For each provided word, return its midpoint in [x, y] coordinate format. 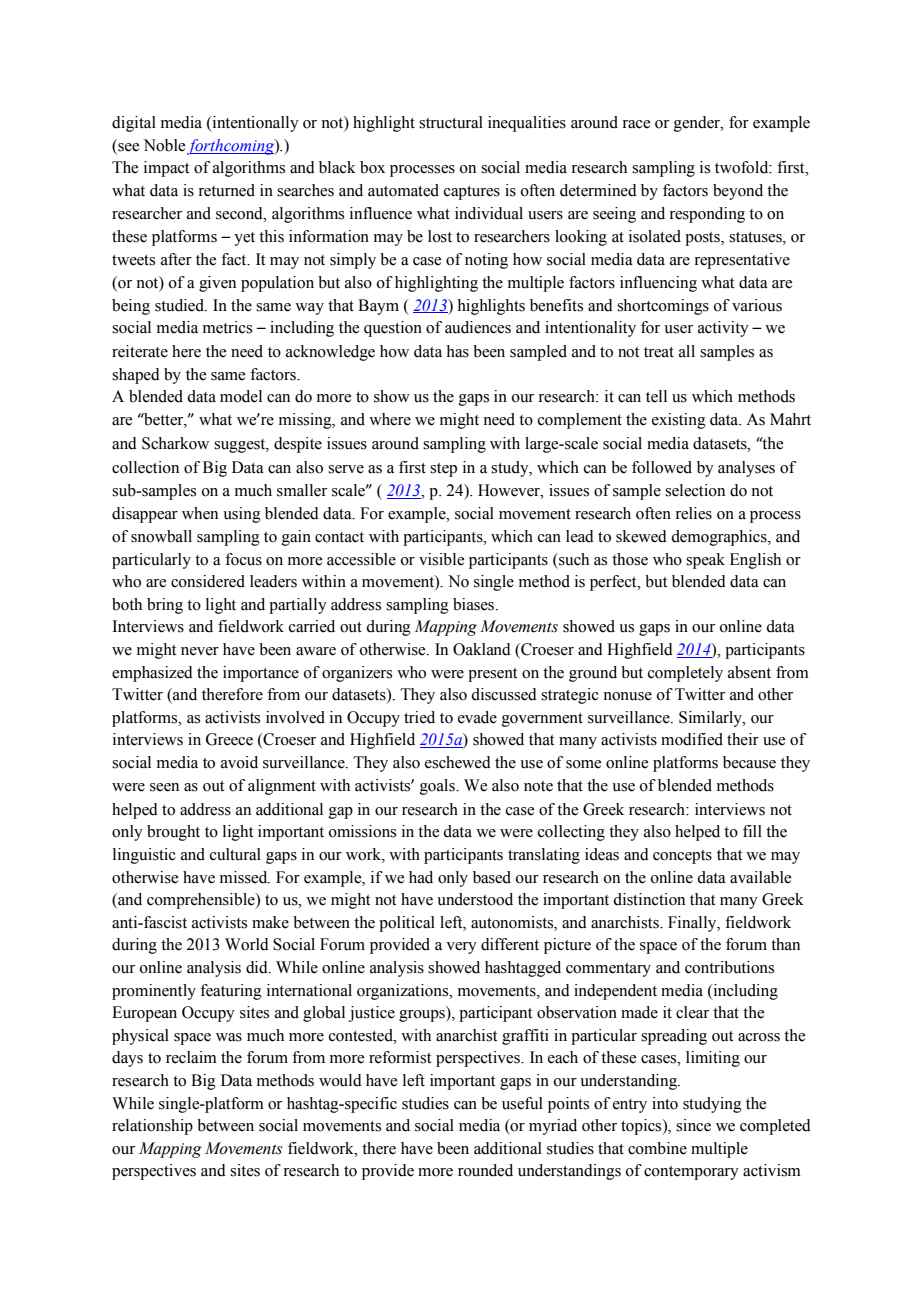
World [247, 944]
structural [451, 122]
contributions [729, 967]
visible [441, 559]
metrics [227, 327]
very [461, 948]
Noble [164, 145]
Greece [229, 739]
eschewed [458, 762]
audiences [478, 327]
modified [692, 739]
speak [705, 561]
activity [723, 329]
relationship [152, 1127]
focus [243, 559]
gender [698, 124]
